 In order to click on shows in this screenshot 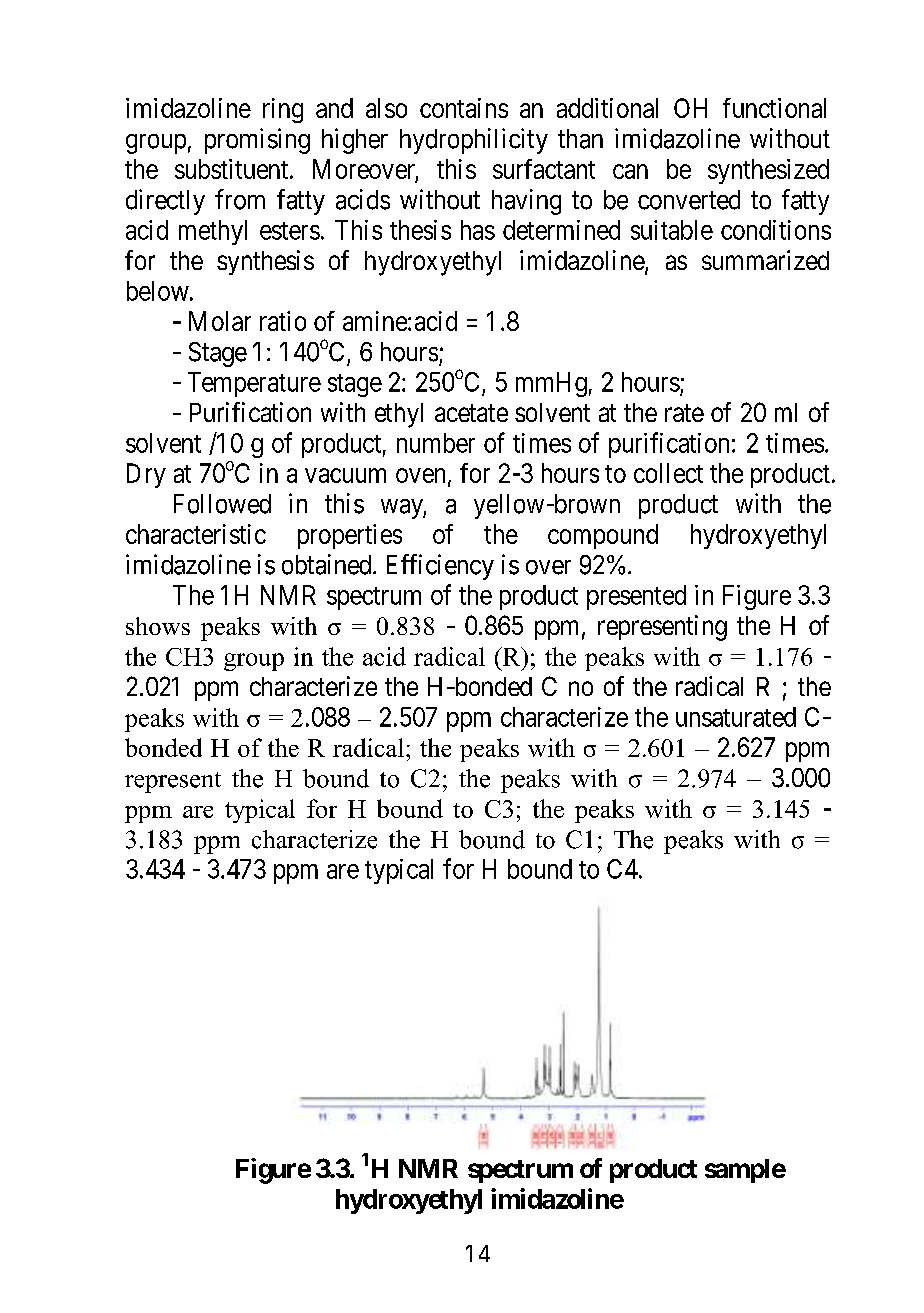, I will do `click(158, 626)`.
